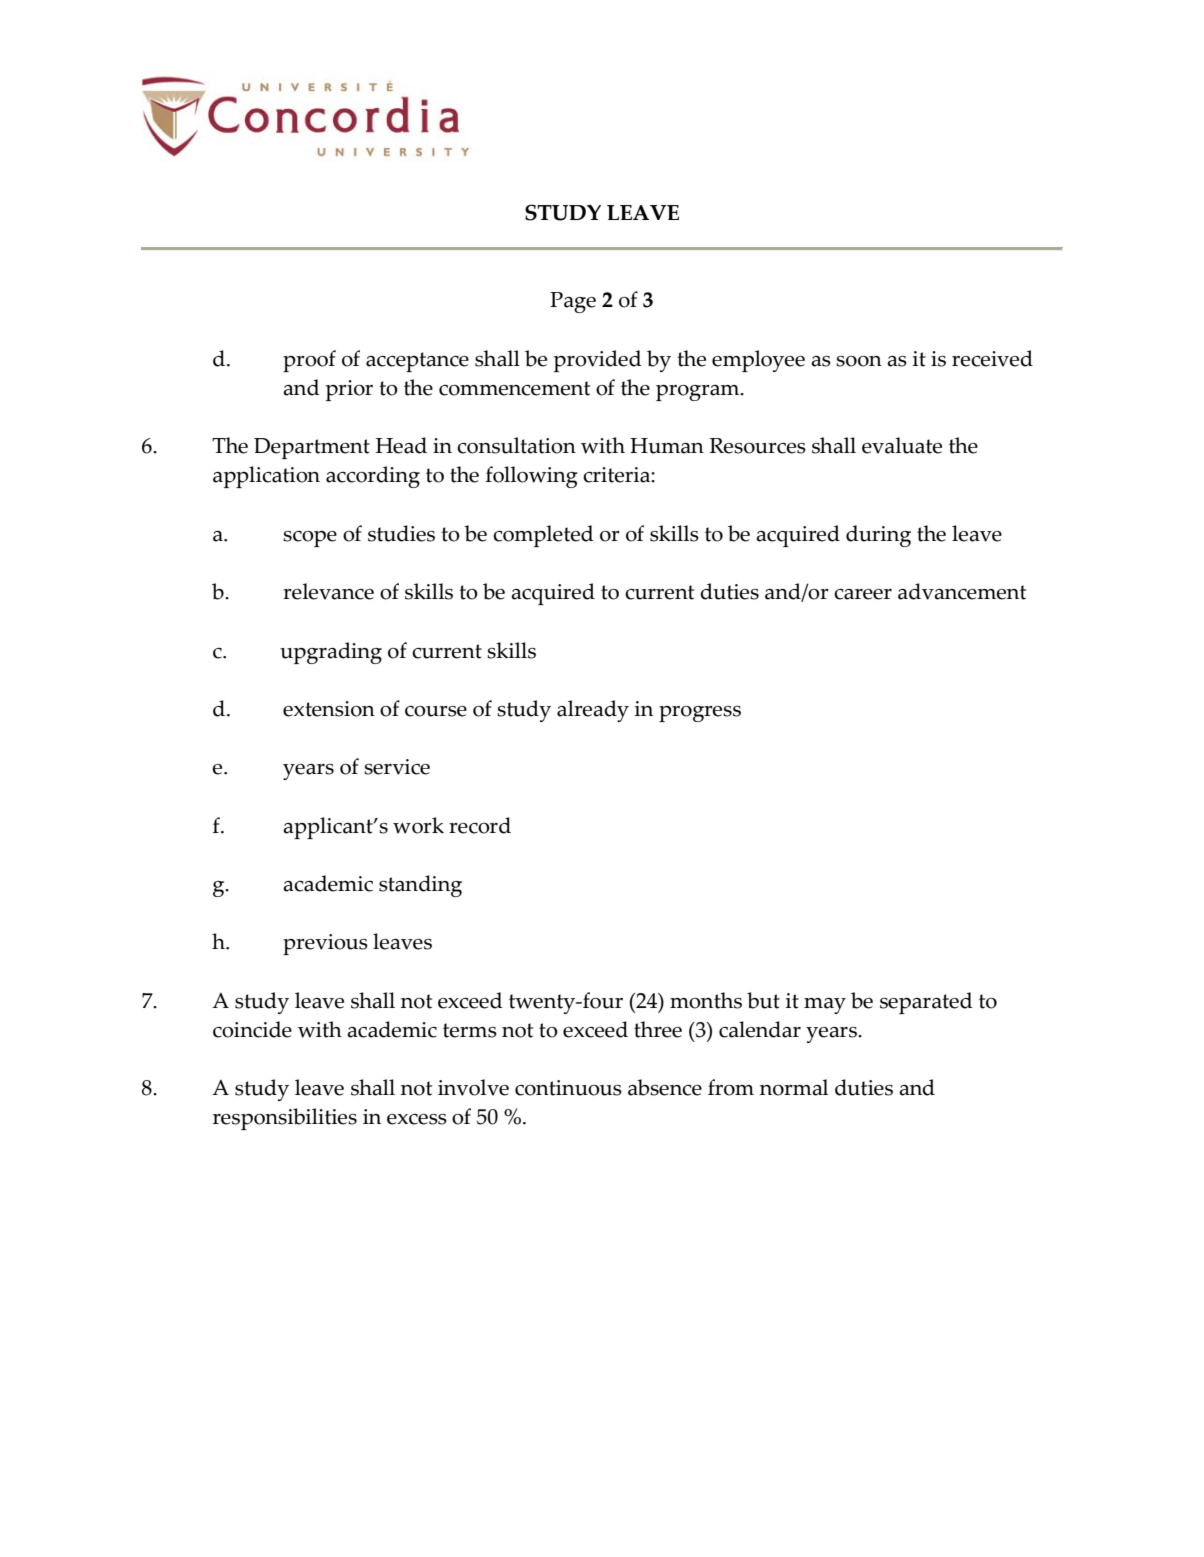  I want to click on provided, so click(598, 361).
